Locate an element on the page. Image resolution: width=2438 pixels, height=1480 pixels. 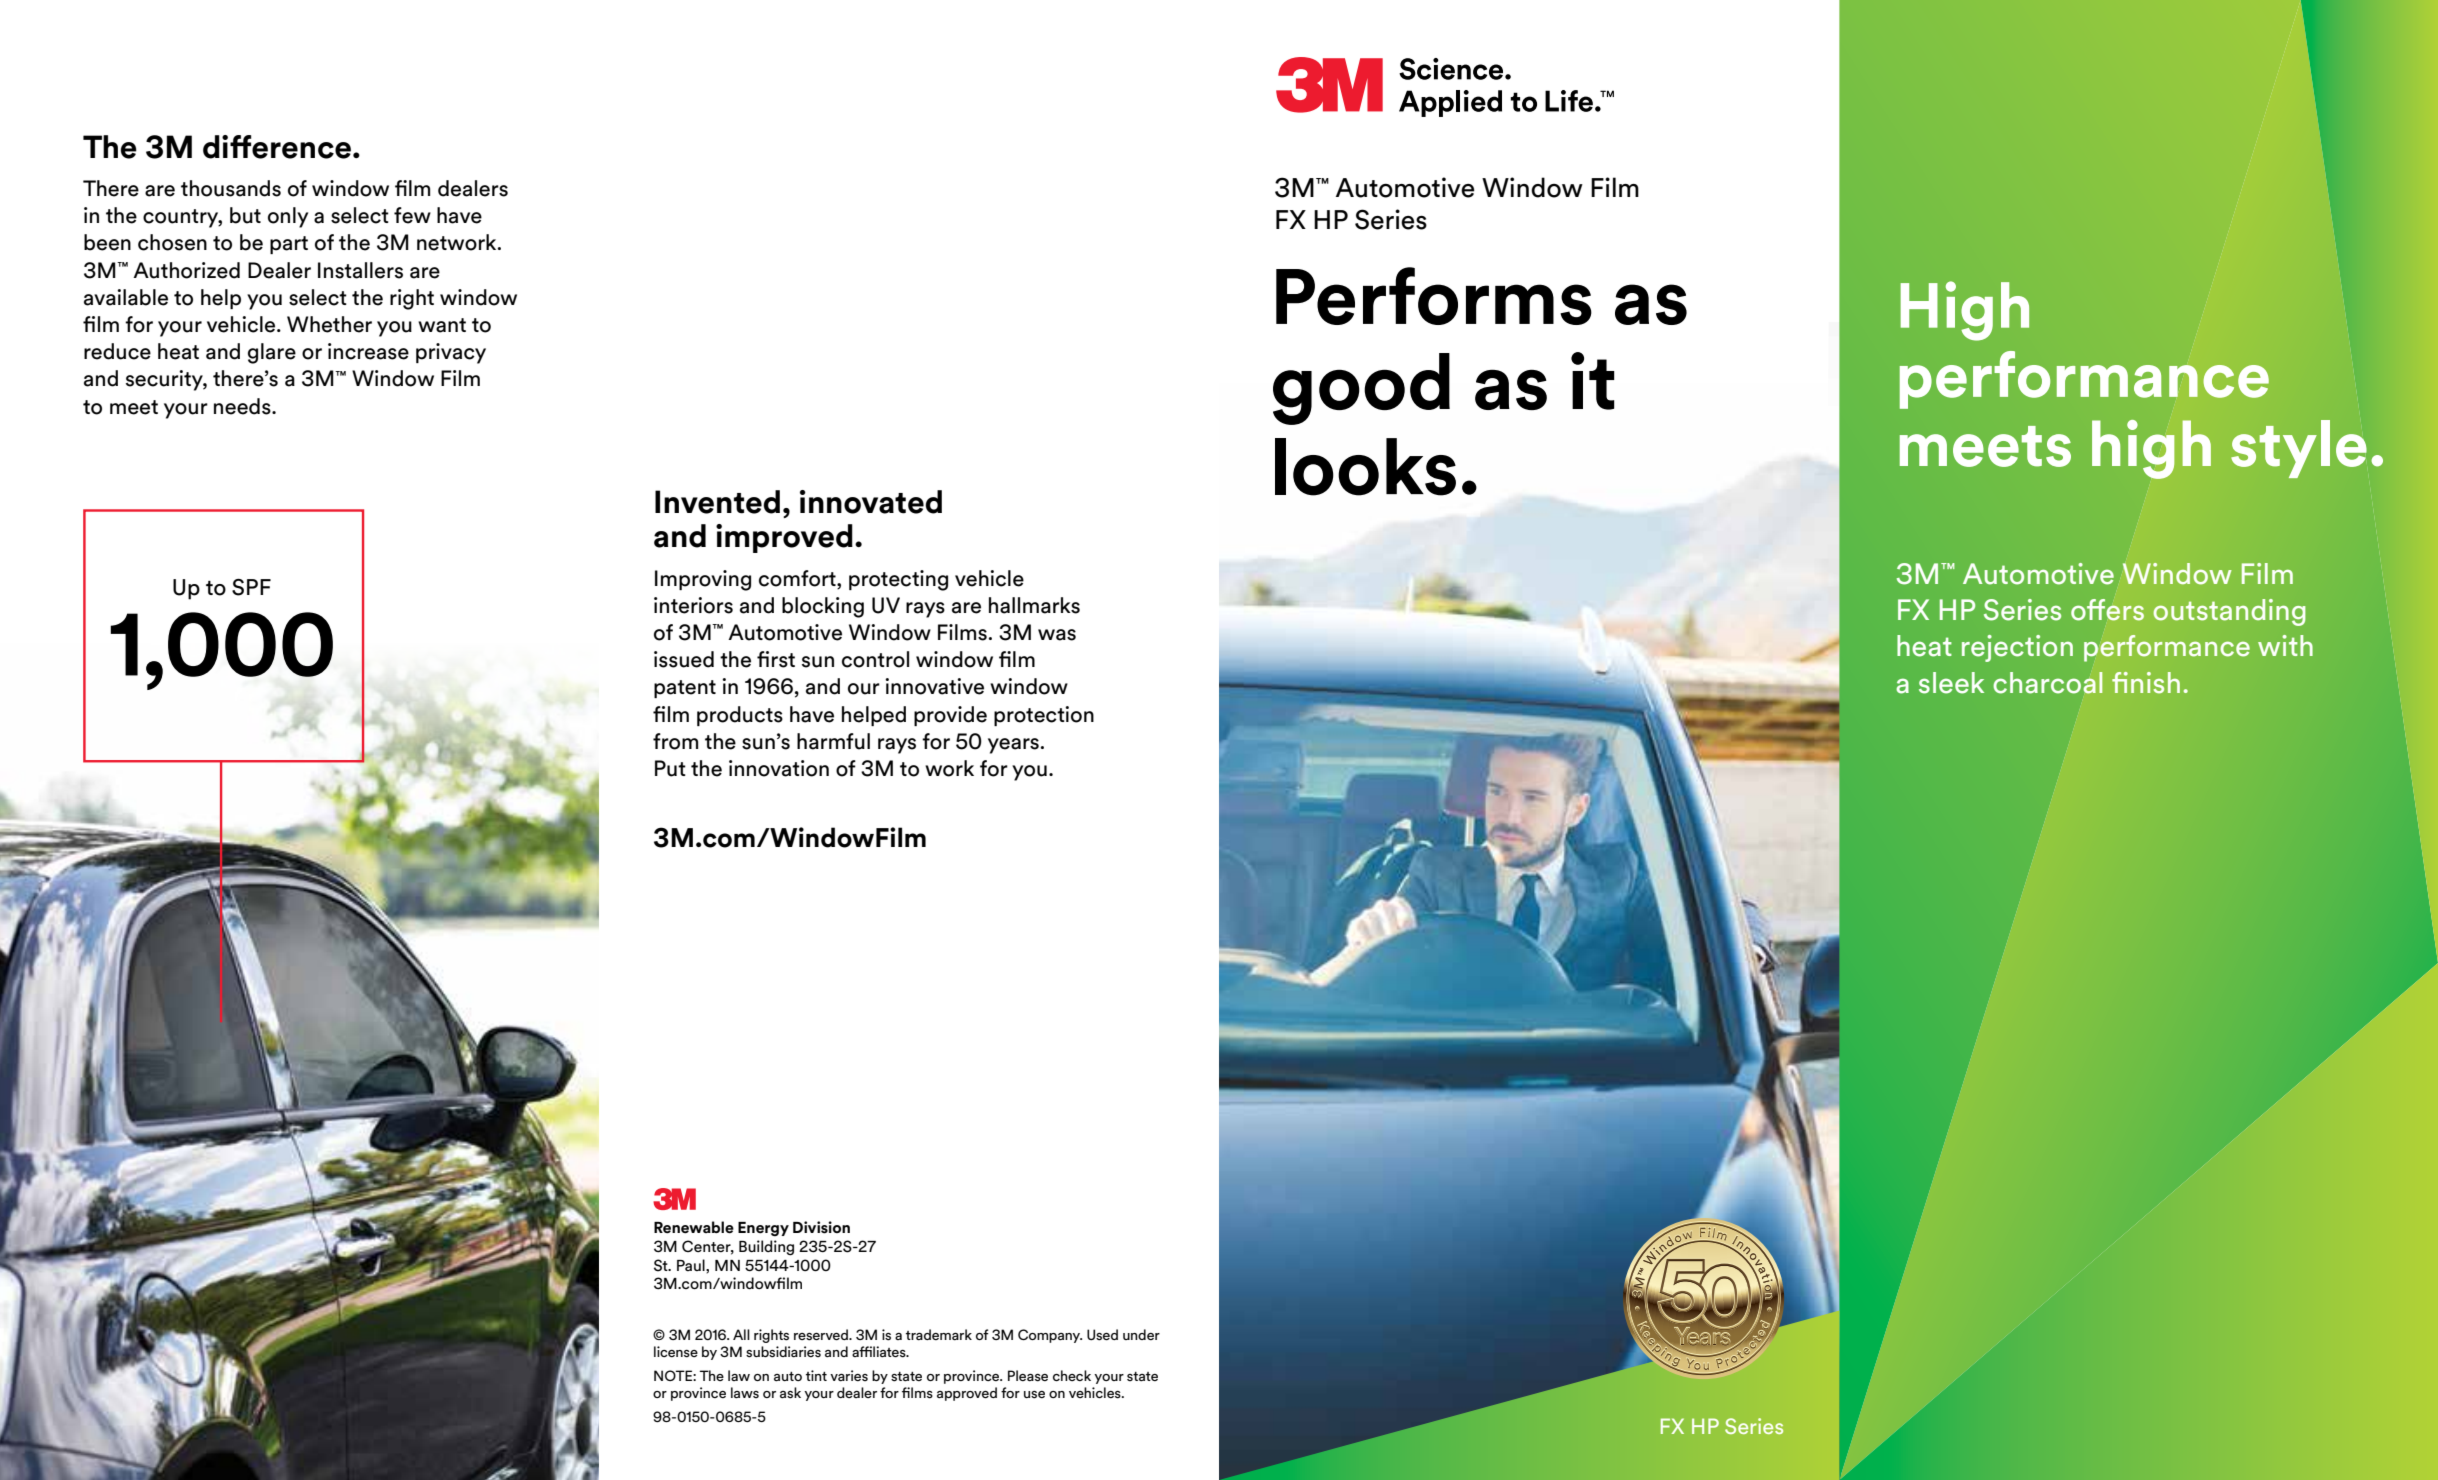
hallmarks is located at coordinates (1034, 605).
